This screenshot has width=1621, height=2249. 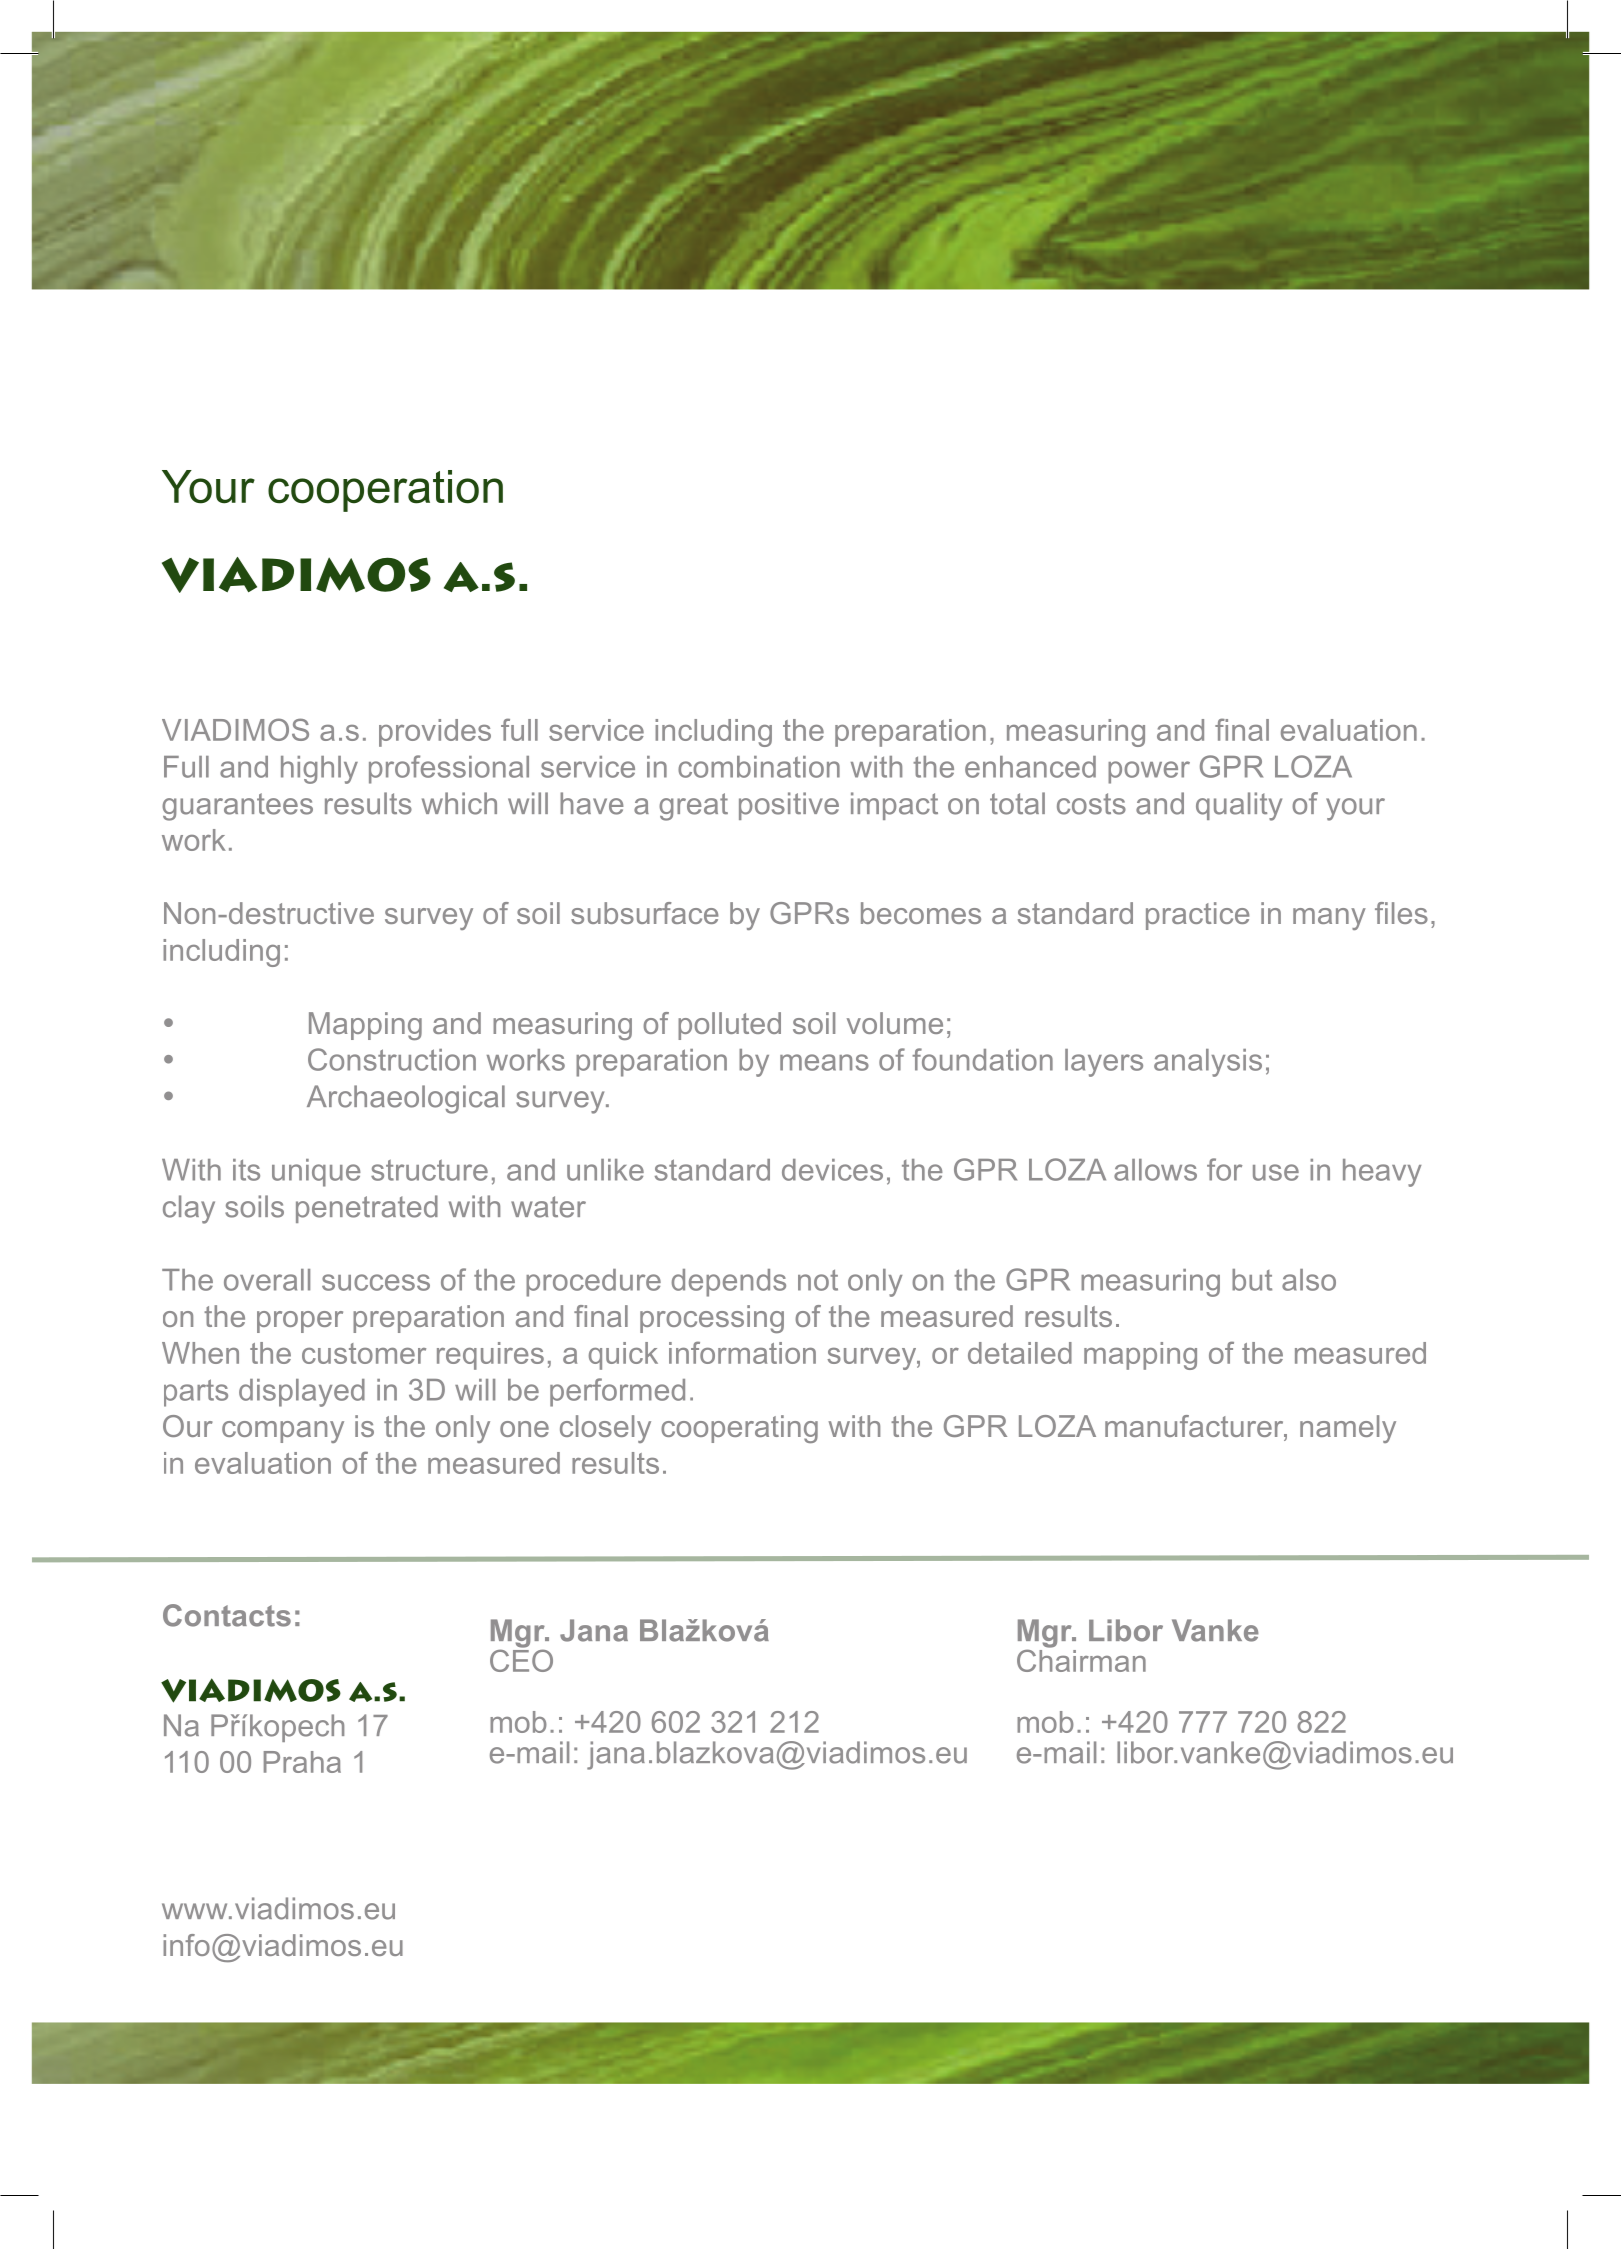 I want to click on not, so click(x=818, y=1280).
